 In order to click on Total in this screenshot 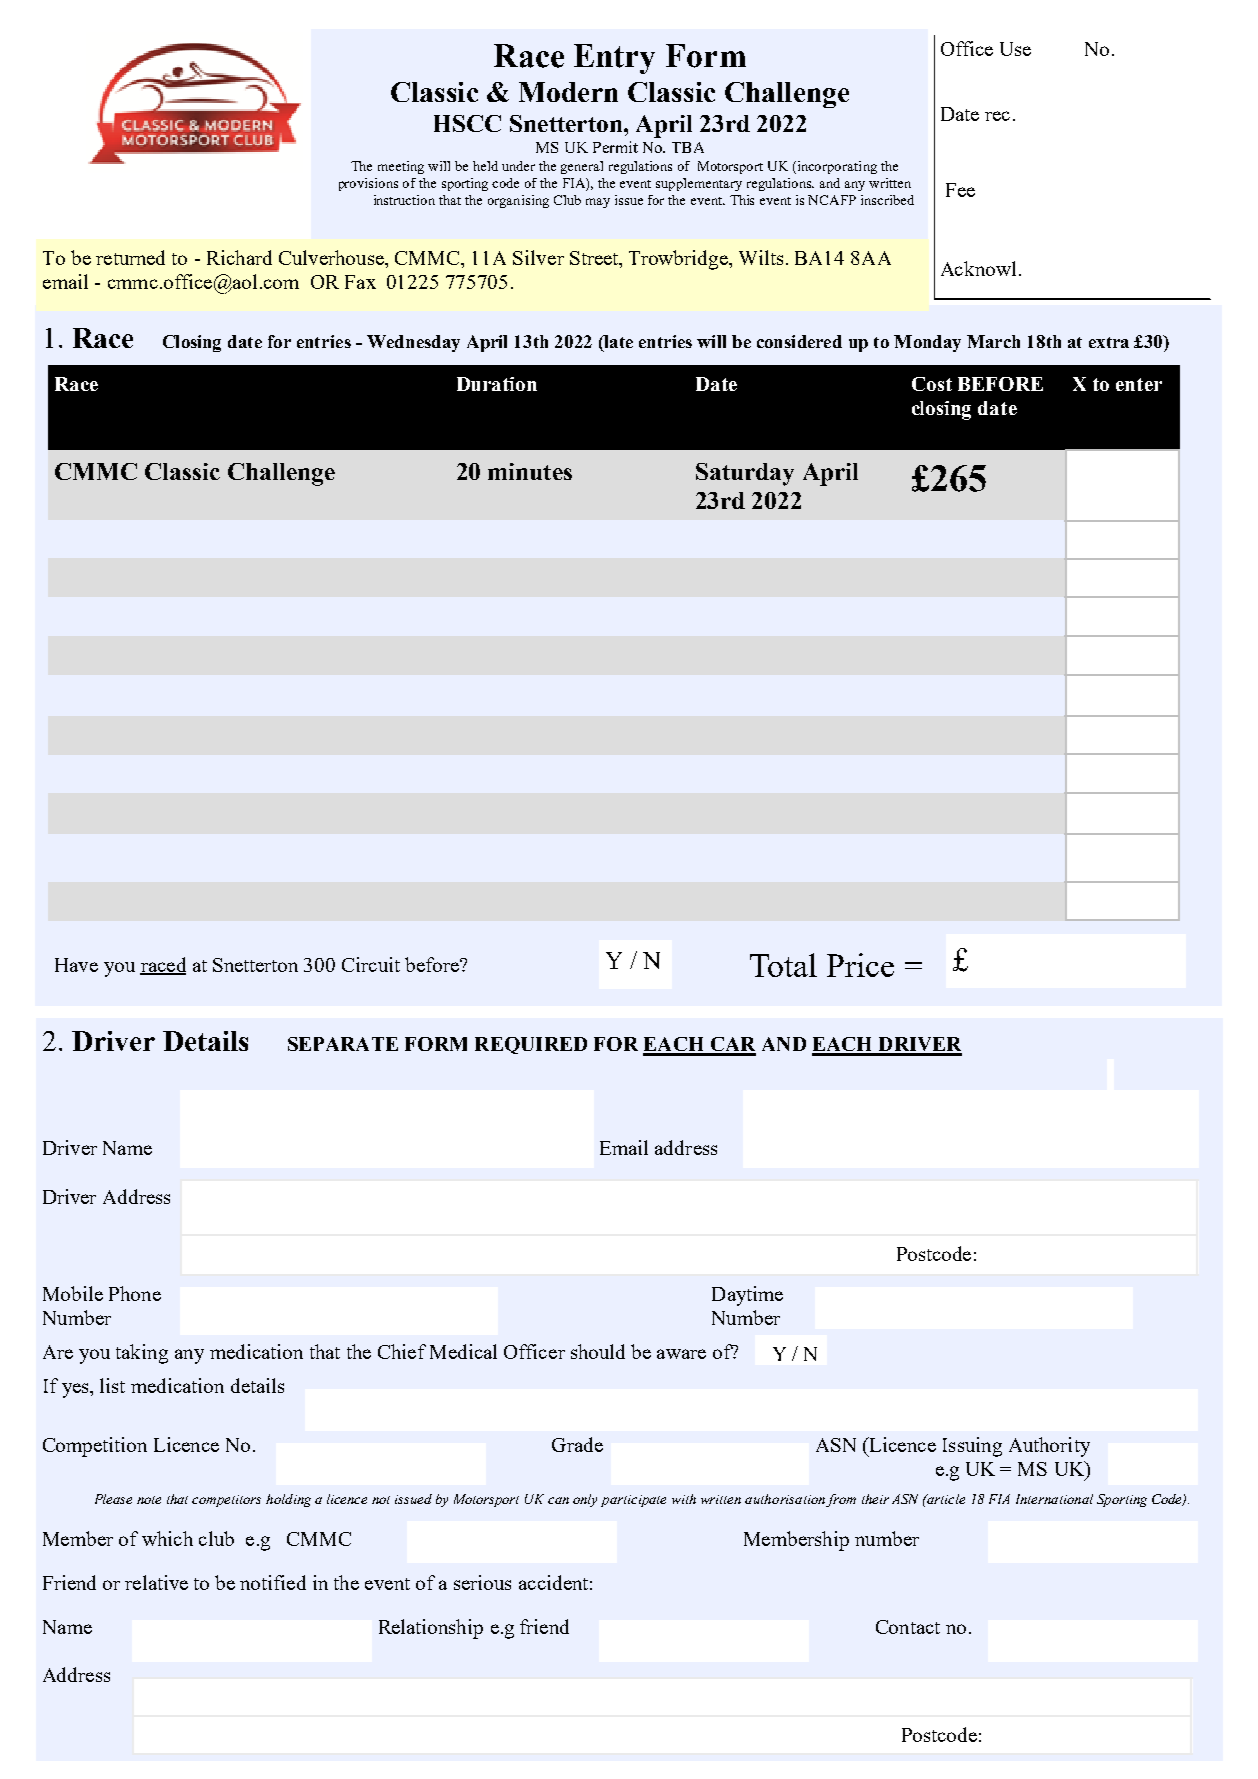, I will do `click(783, 965)`.
